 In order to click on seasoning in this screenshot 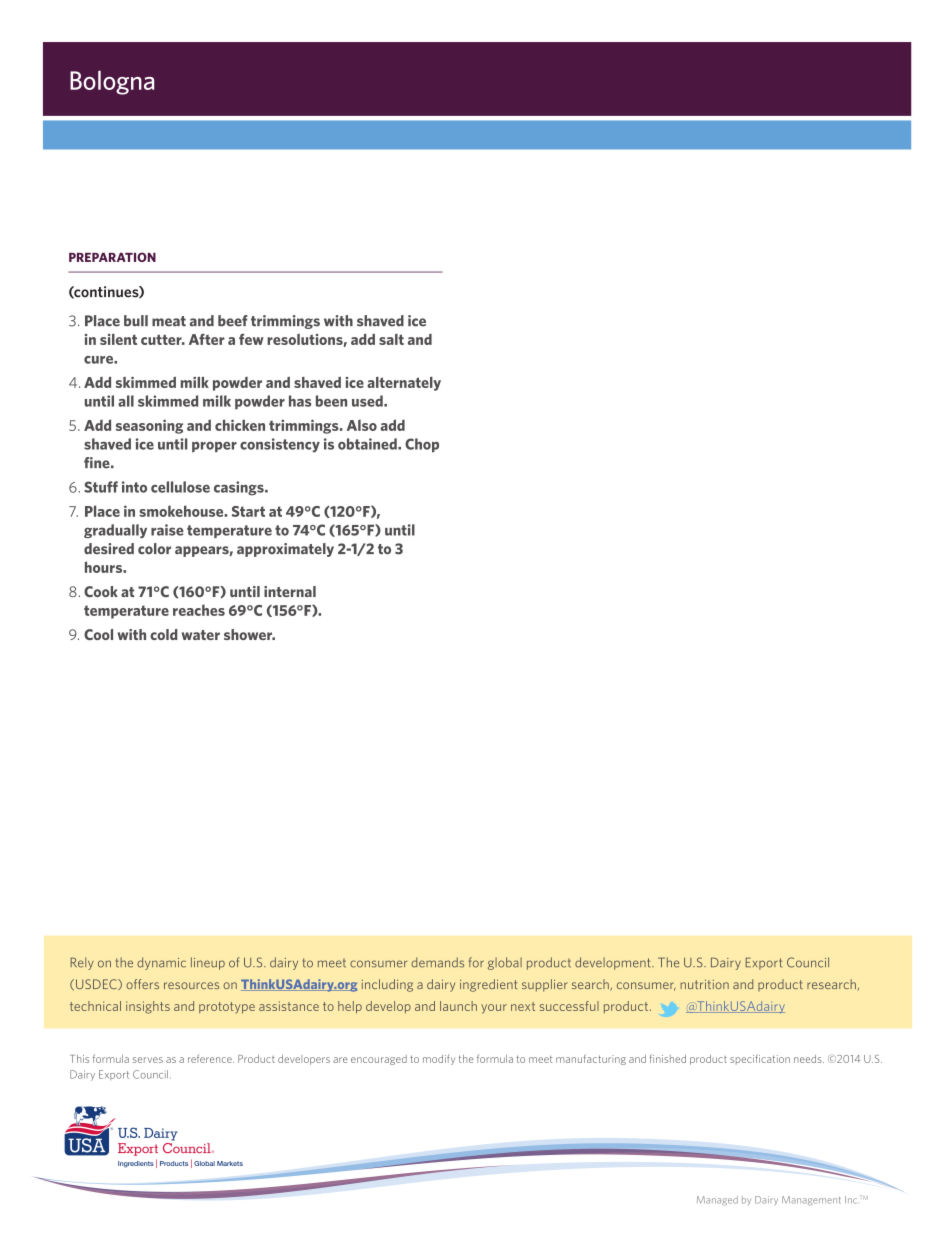, I will do `click(149, 426)`.
